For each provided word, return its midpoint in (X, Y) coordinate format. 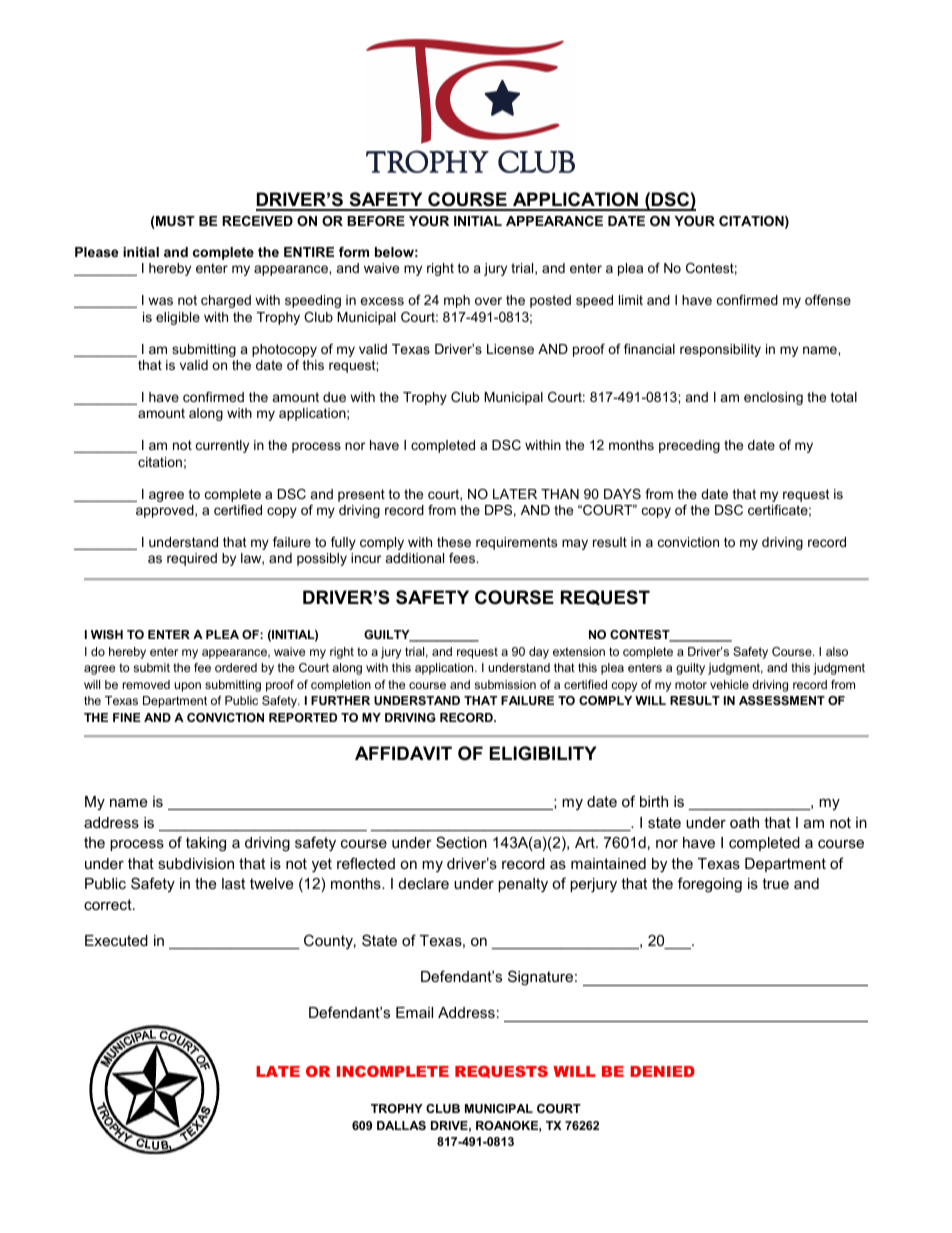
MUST (174, 222)
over (488, 301)
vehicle (729, 684)
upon (187, 687)
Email (414, 1012)
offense (828, 300)
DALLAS (401, 1125)
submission (505, 684)
